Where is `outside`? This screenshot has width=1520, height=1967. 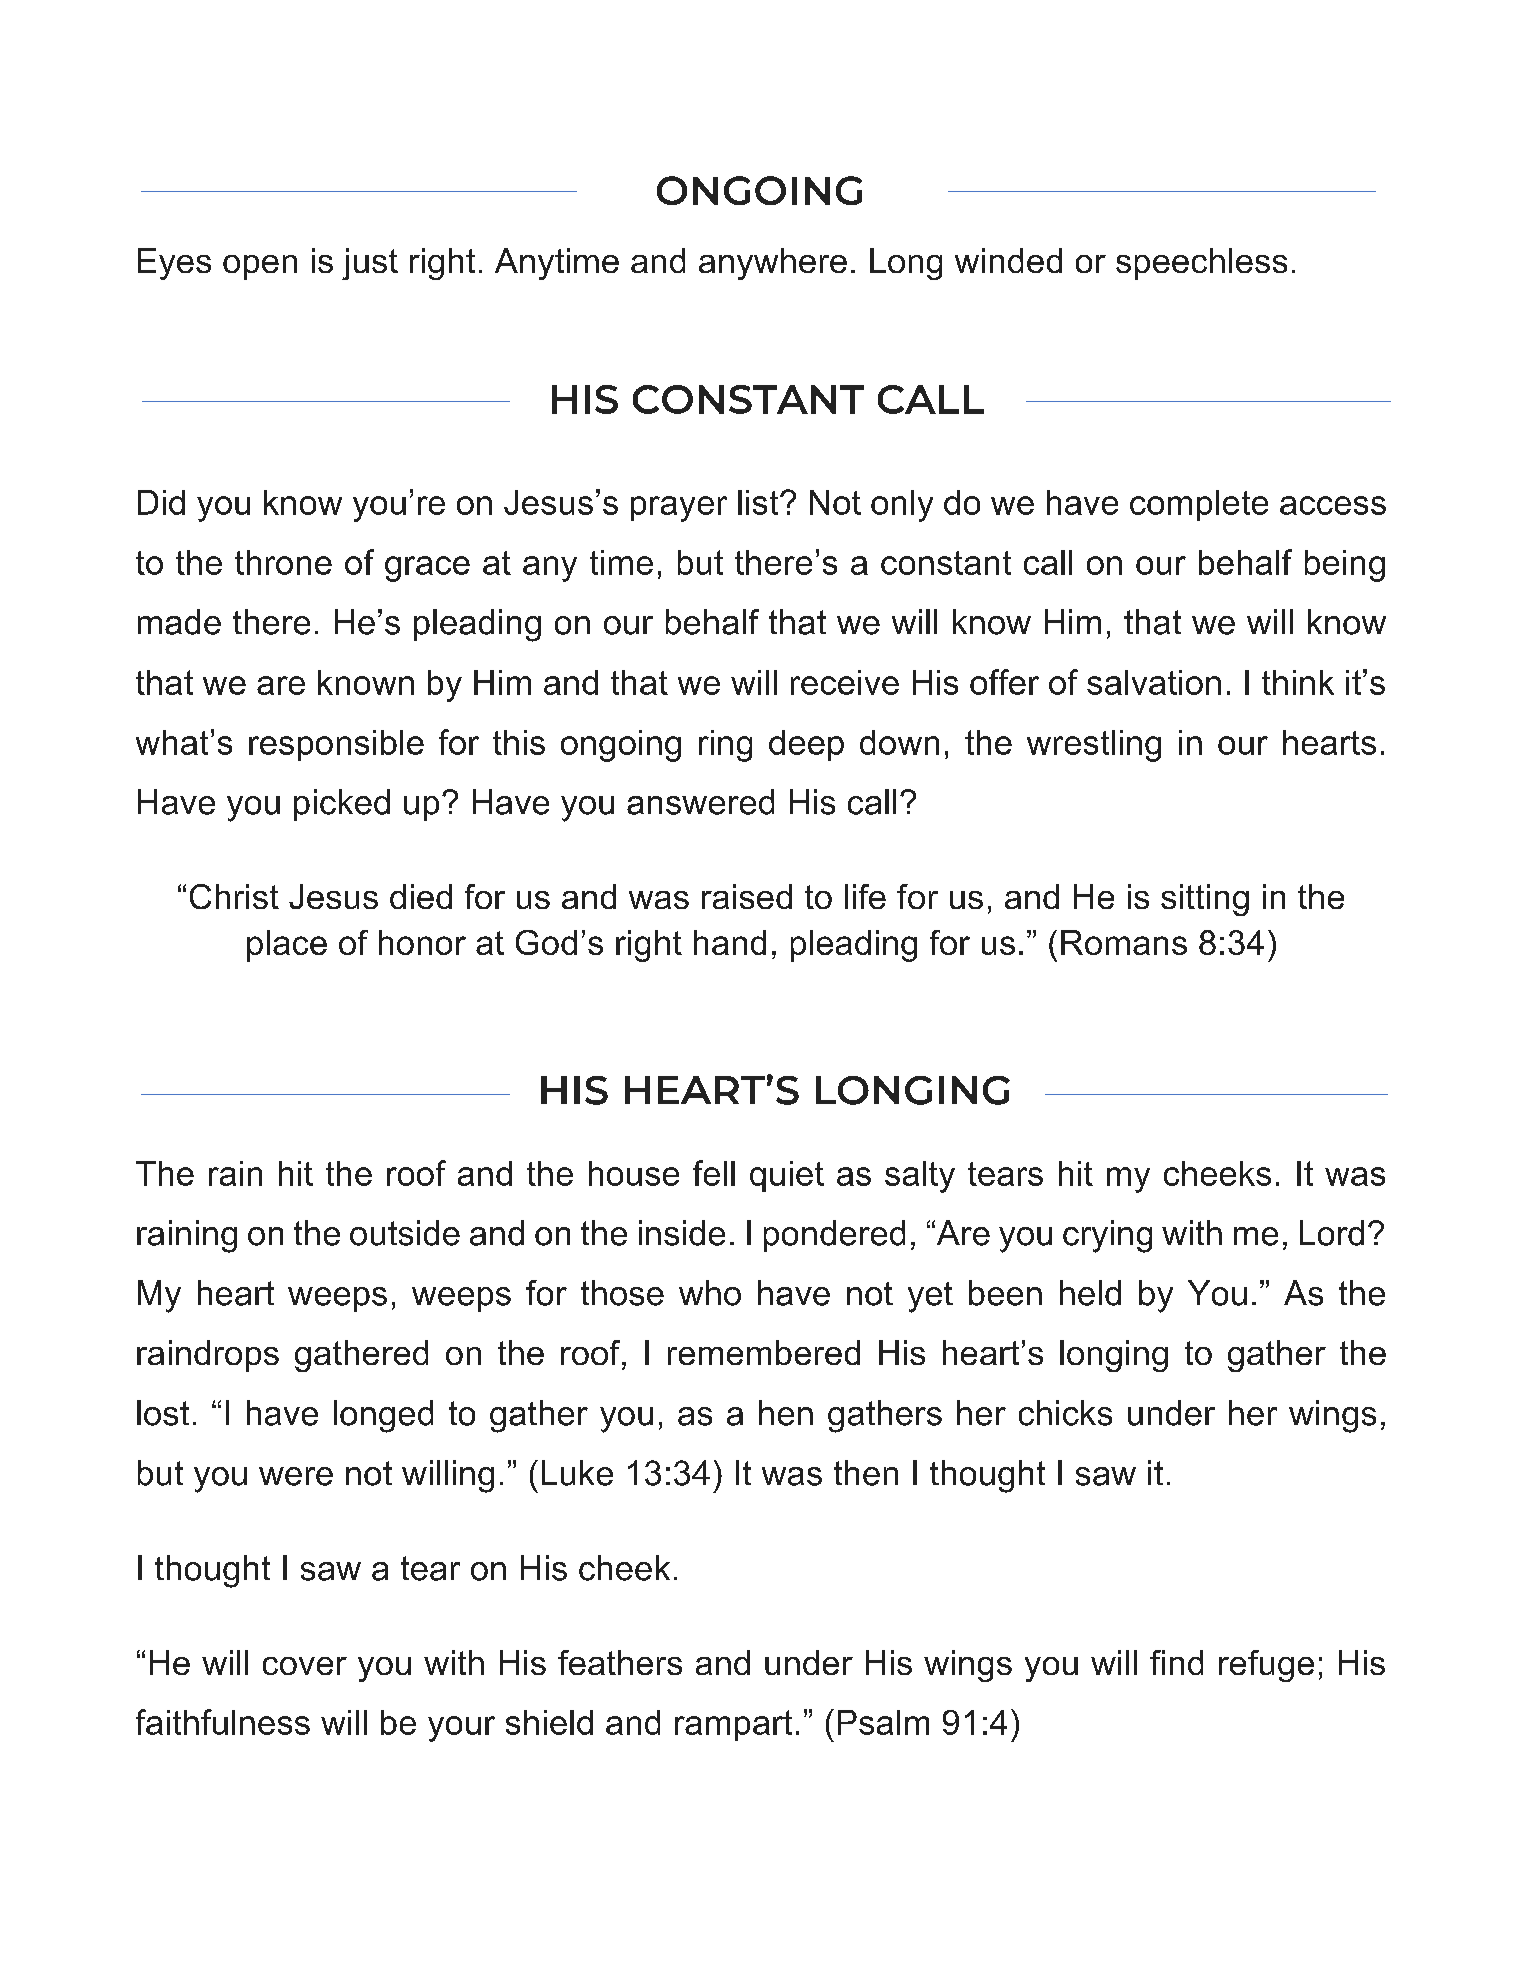 outside is located at coordinates (405, 1233).
